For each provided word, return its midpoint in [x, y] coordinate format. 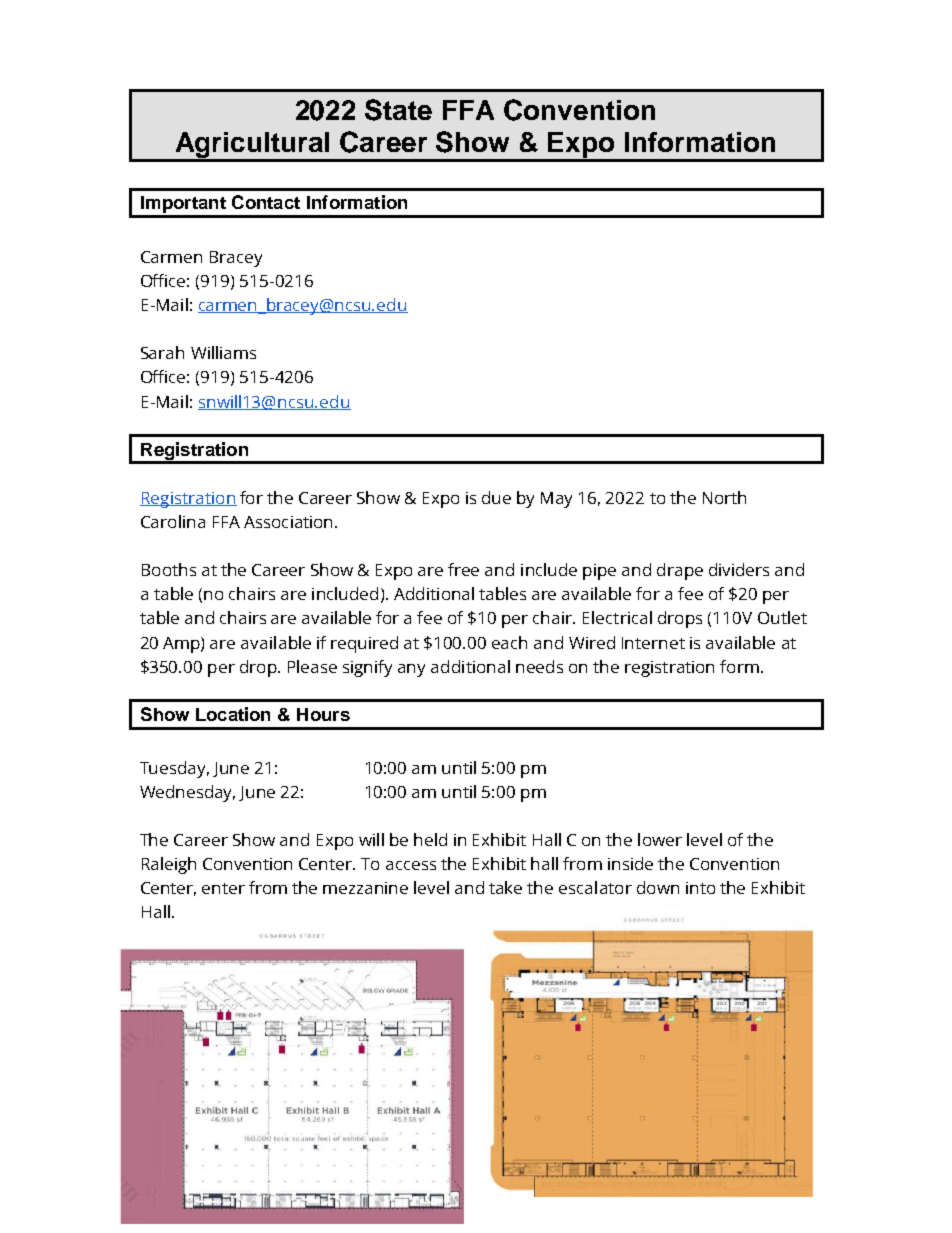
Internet [653, 643]
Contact [266, 202]
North [724, 497]
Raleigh [169, 865]
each [509, 642]
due [496, 497]
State [398, 110]
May [556, 500]
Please [312, 666]
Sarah [162, 352]
